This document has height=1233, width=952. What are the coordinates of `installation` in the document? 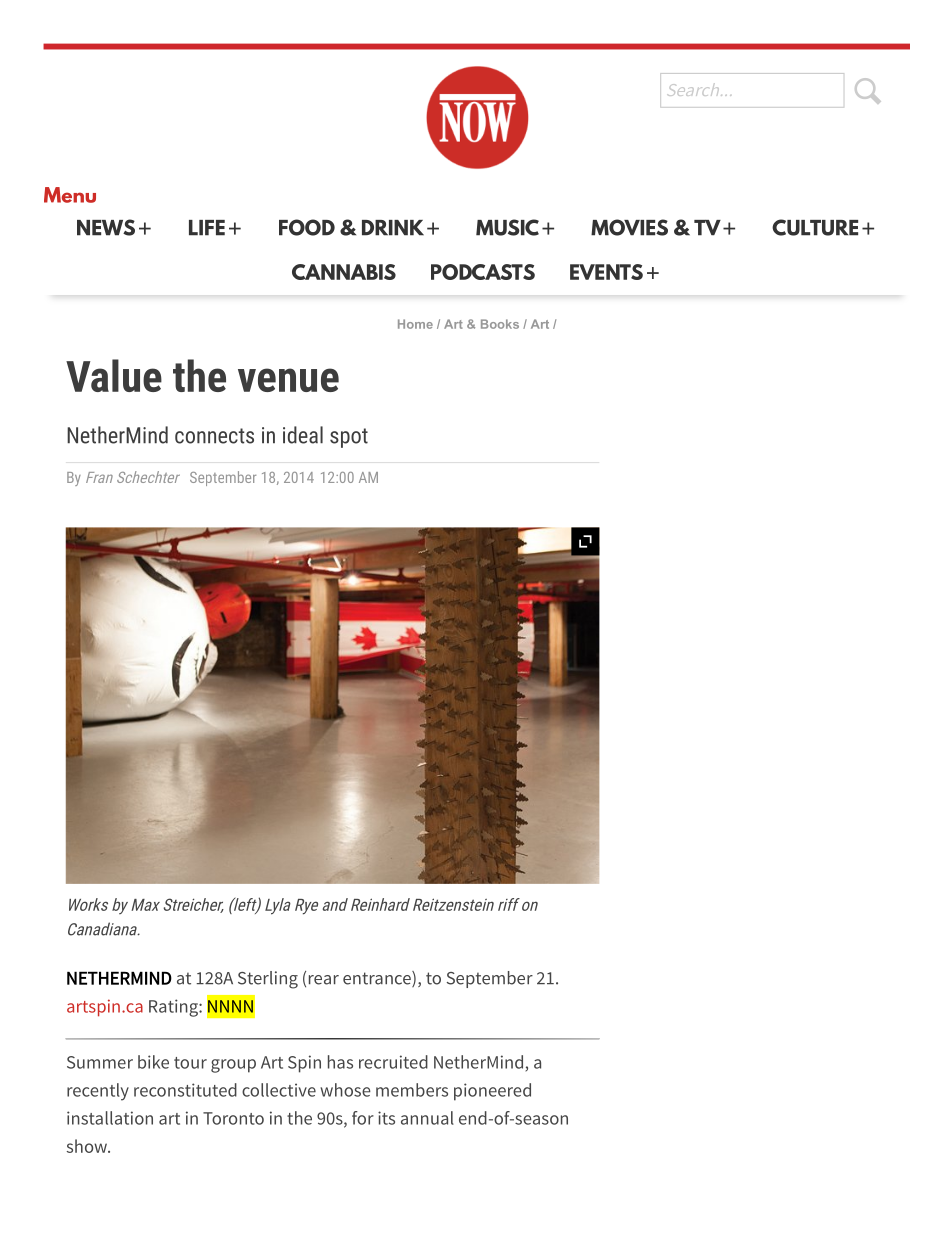 It's located at (110, 1118).
